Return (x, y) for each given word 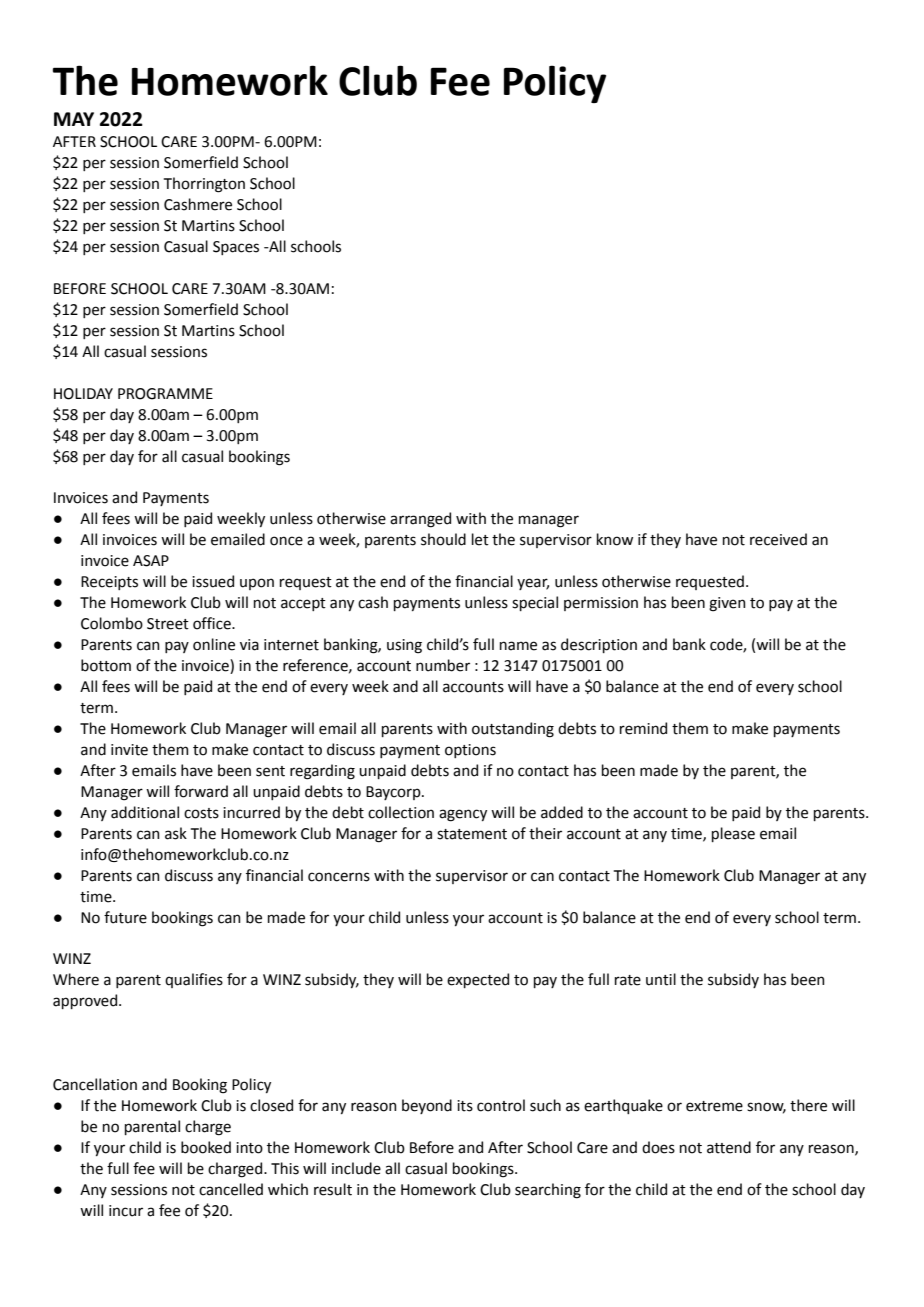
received (778, 539)
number (443, 665)
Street (168, 624)
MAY (74, 119)
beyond (427, 1106)
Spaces (236, 248)
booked (206, 1147)
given (727, 604)
